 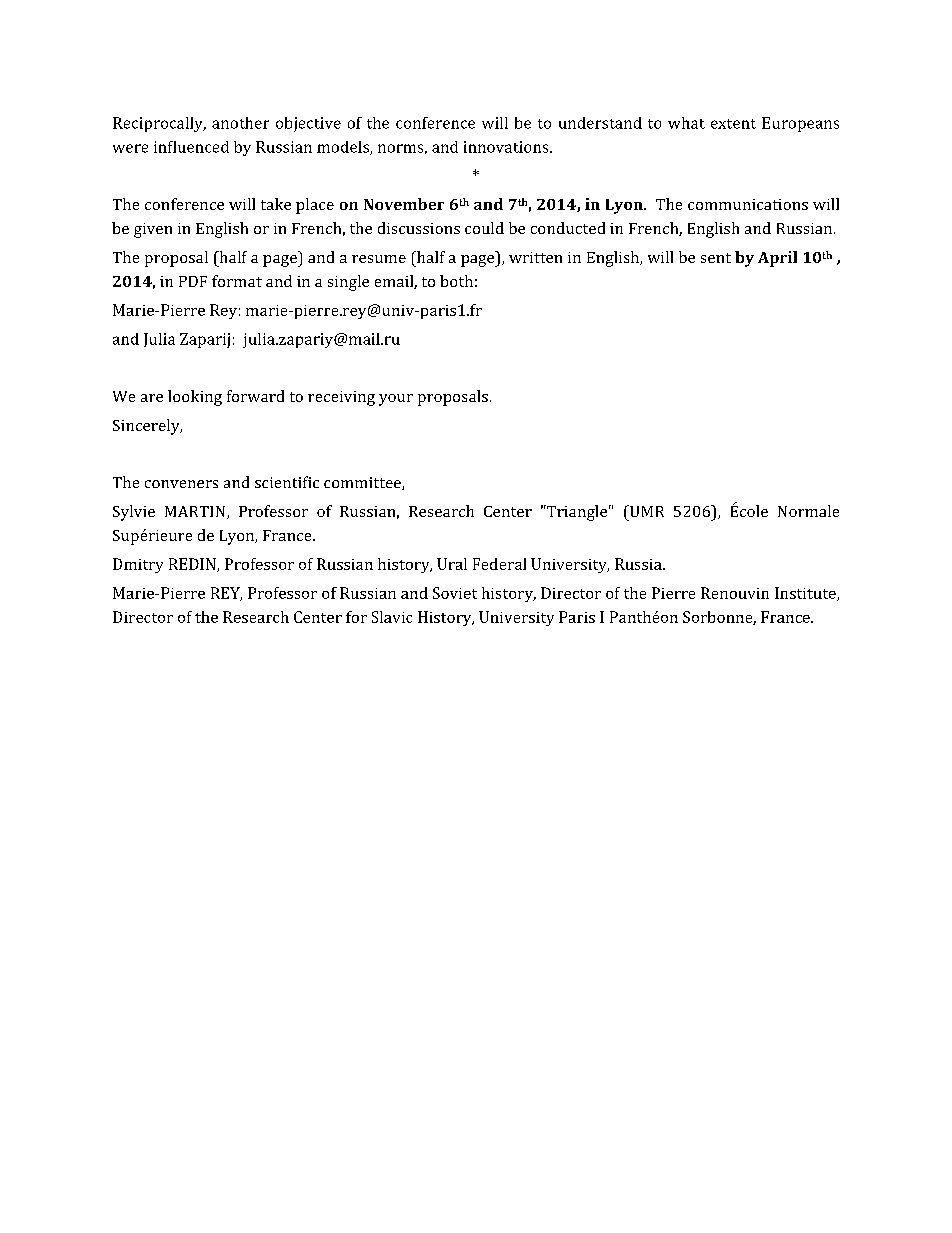 I want to click on Dmitry, so click(x=138, y=565).
